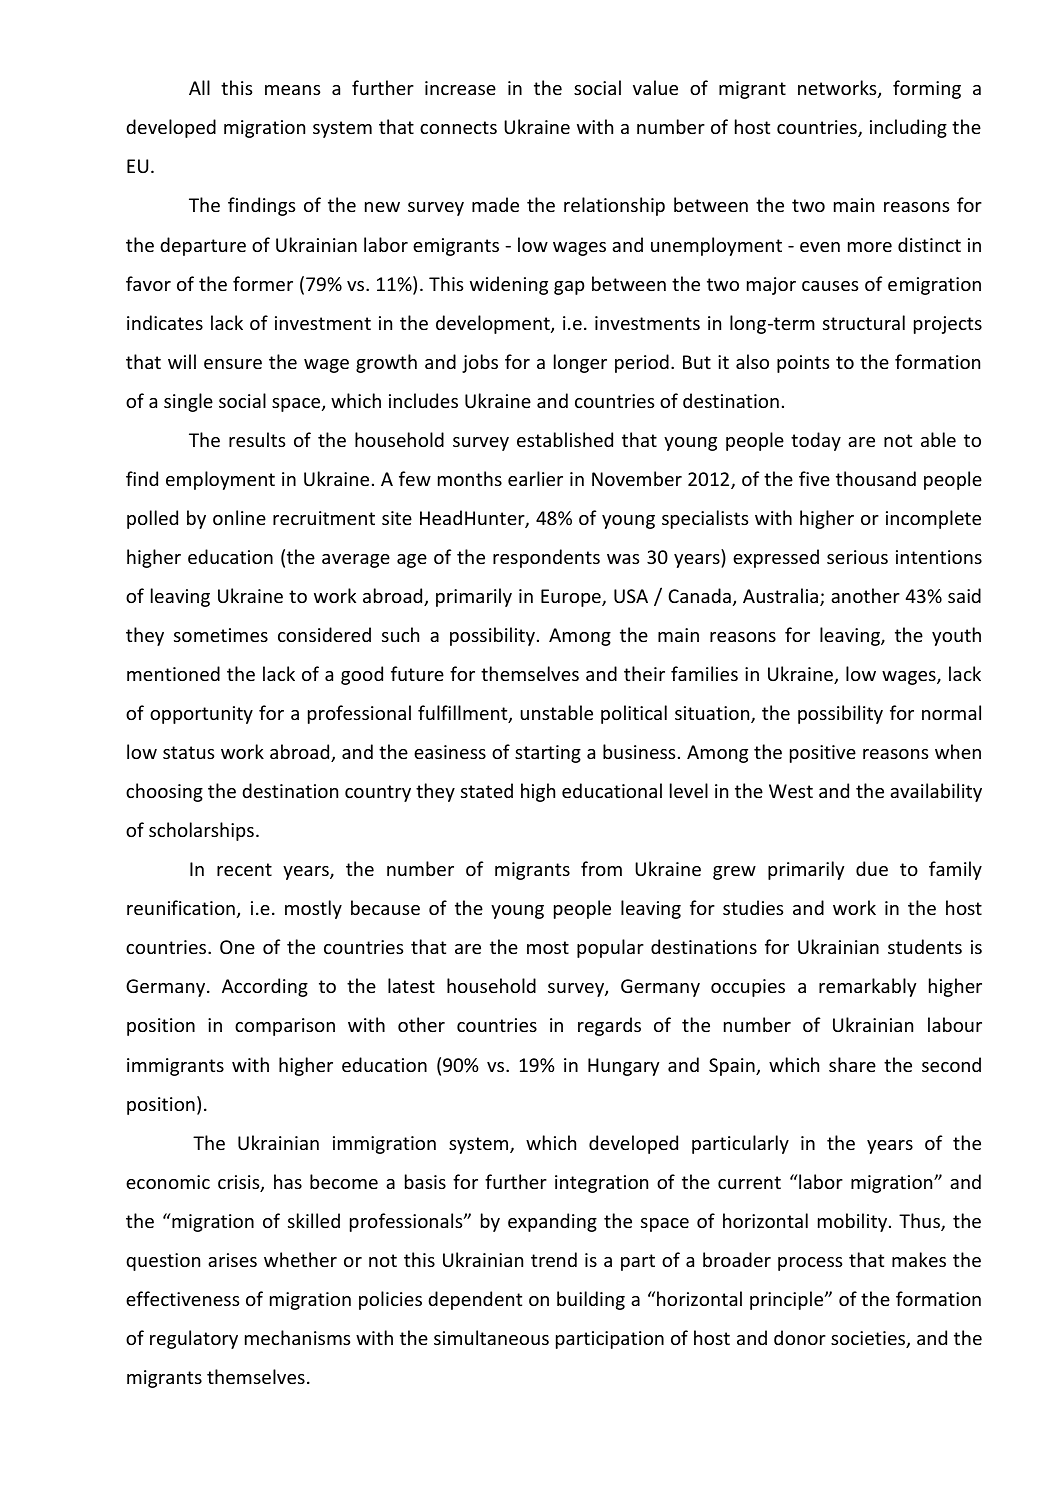 The width and height of the screenshot is (1058, 1496). What do you see at coordinates (572, 598) in the screenshot?
I see `Europe` at bounding box center [572, 598].
